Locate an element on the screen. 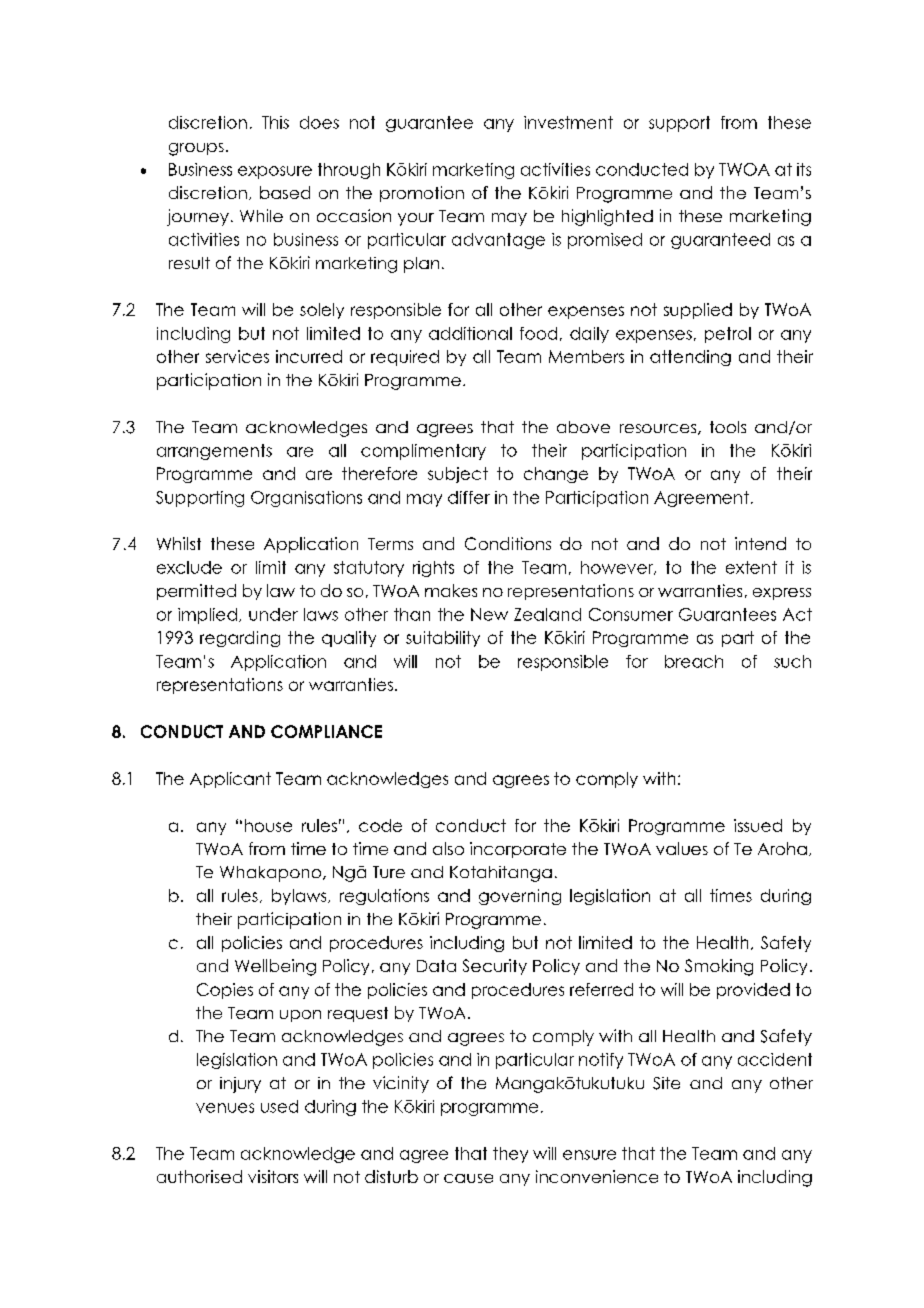  breach is located at coordinates (694, 661).
